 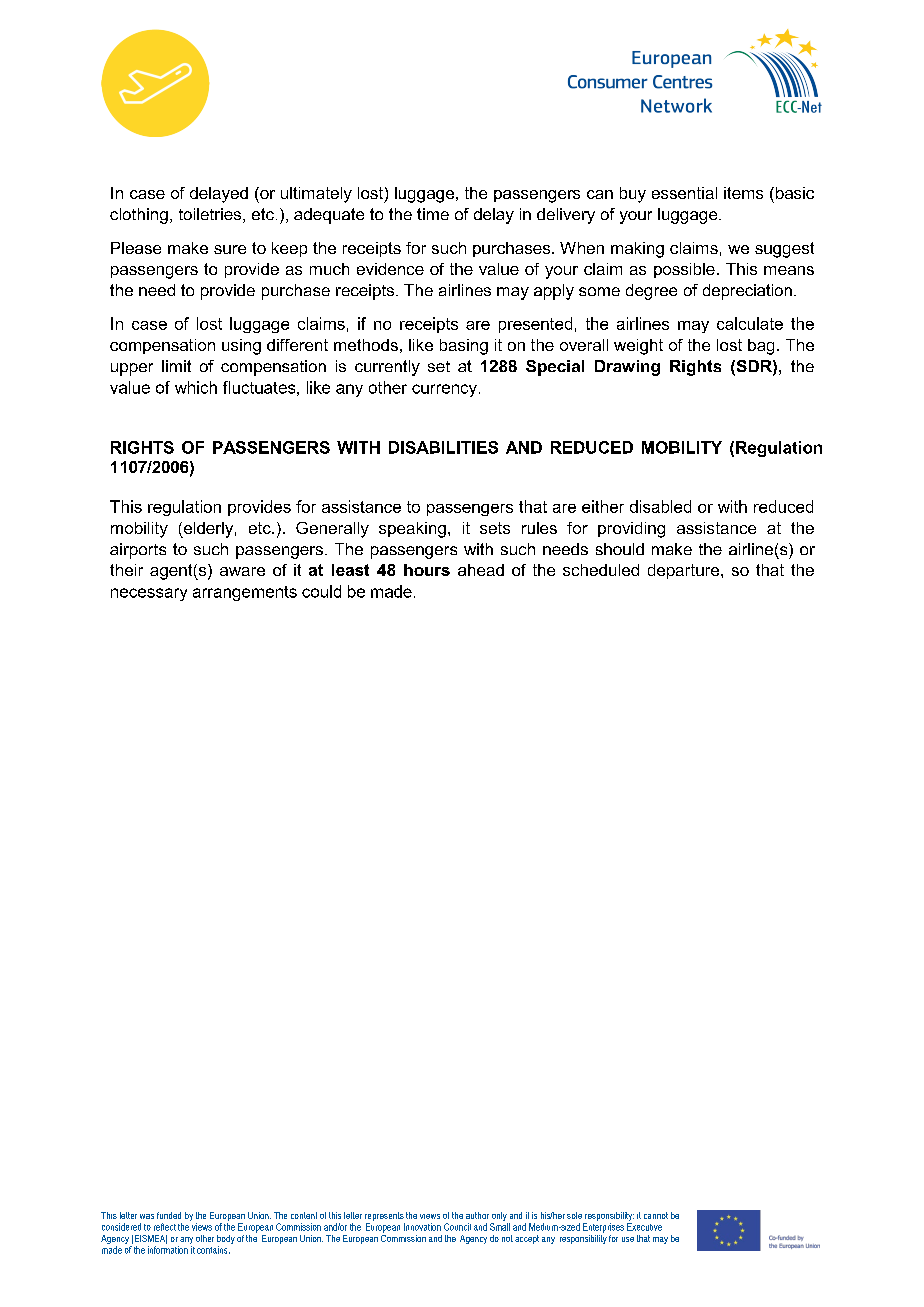 What do you see at coordinates (481, 570) in the screenshot?
I see `ahead` at bounding box center [481, 570].
